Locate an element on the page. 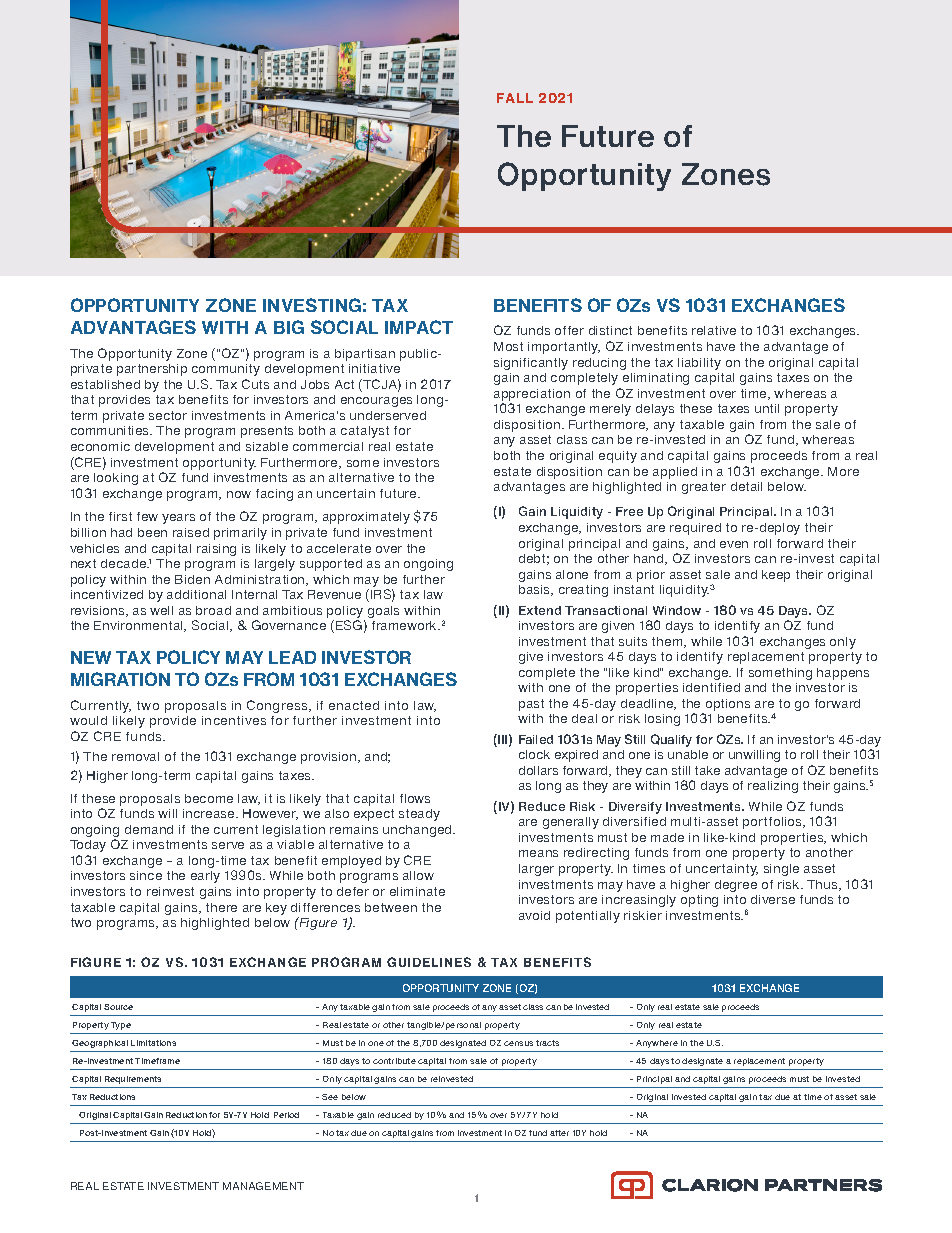 The image size is (952, 1233). MANAGEMENT is located at coordinates (263, 1186).
